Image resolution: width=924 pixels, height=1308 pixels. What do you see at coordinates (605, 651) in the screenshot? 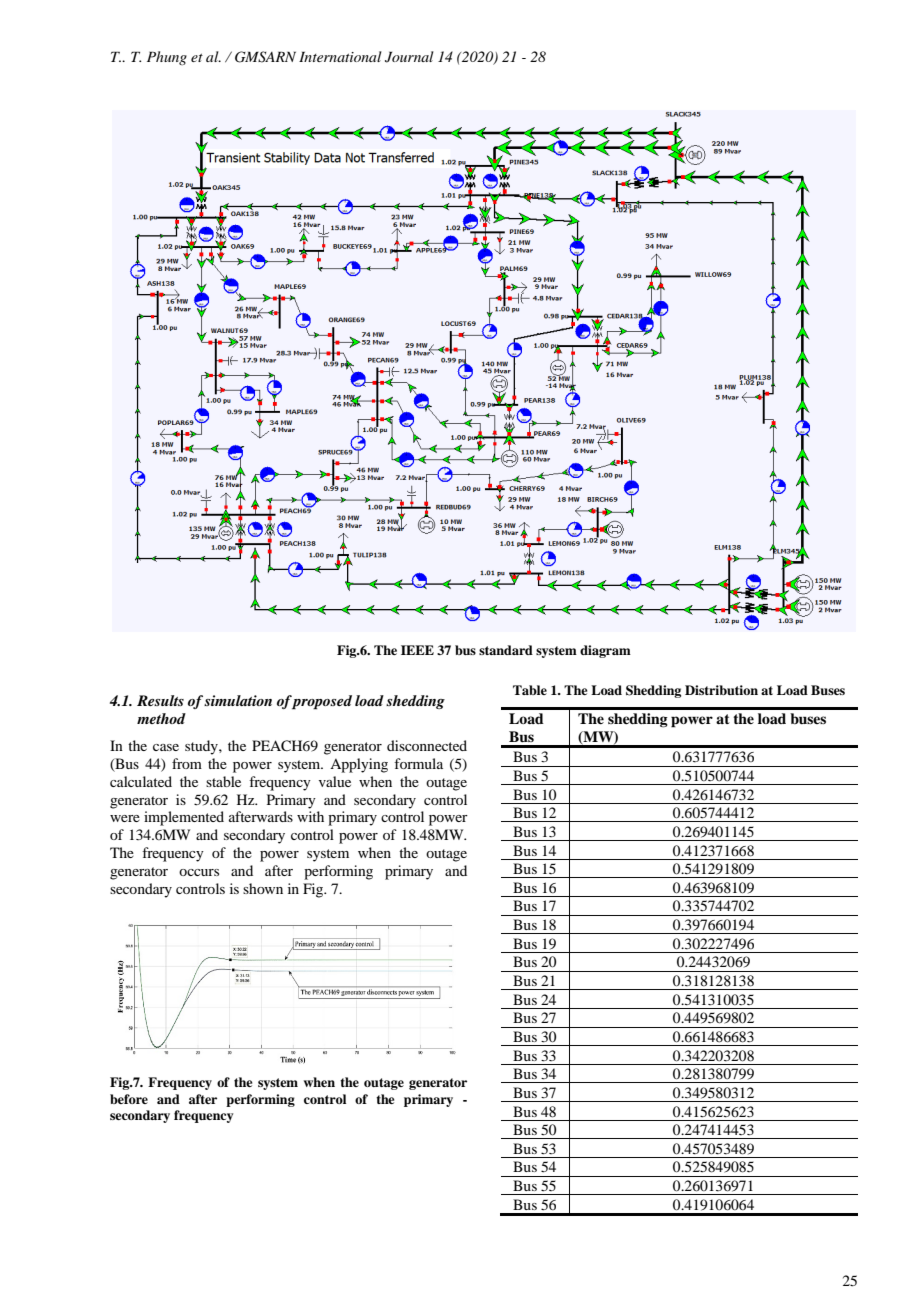
I see `diagram` at bounding box center [605, 651].
